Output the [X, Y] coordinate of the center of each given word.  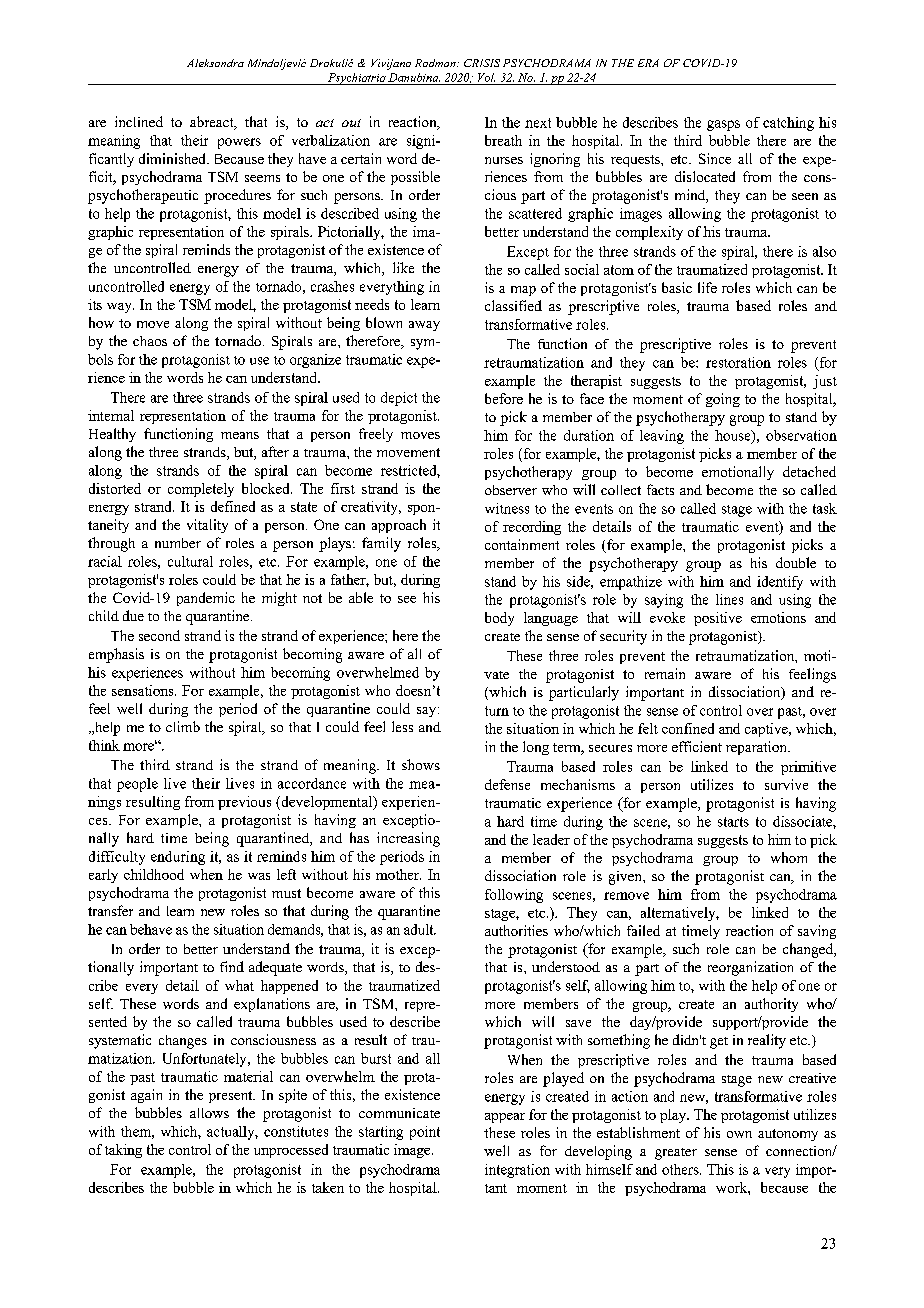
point [425, 1133]
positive [718, 619]
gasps [723, 125]
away [424, 326]
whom [789, 857]
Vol [486, 77]
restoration [738, 362]
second [159, 635]
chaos [150, 341]
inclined [139, 121]
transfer [110, 910]
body [499, 619]
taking [123, 1151]
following [514, 896]
